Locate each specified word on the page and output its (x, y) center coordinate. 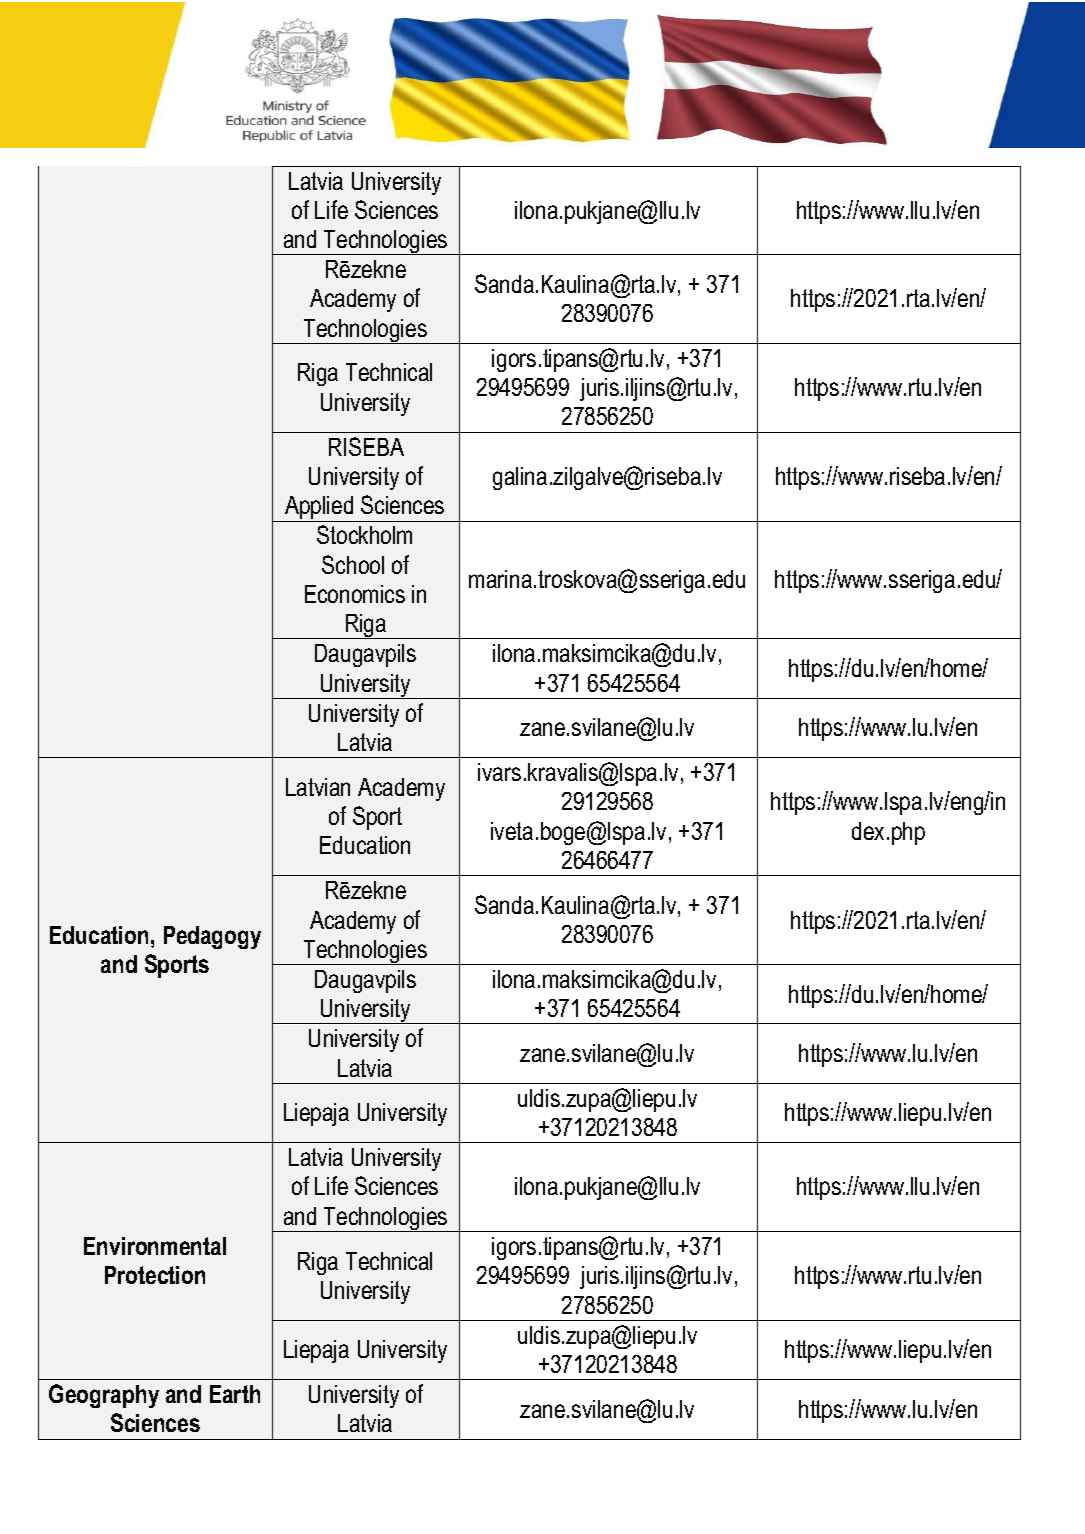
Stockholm (364, 534)
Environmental (155, 1246)
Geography (104, 1396)
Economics (355, 594)
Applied (319, 509)
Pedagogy (212, 937)
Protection (155, 1275)
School (353, 564)
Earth (235, 1394)
